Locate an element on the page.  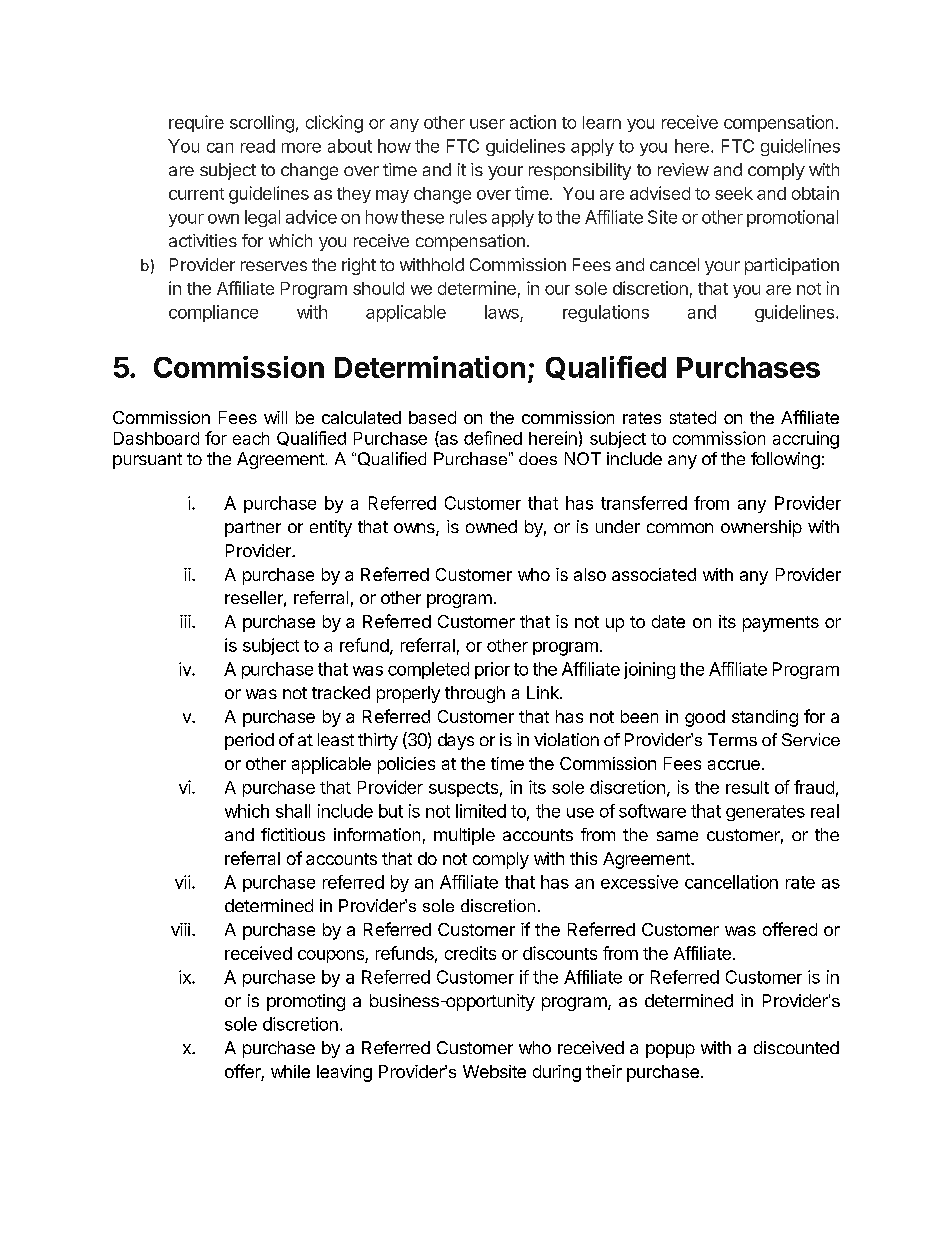
during is located at coordinates (557, 1073).
